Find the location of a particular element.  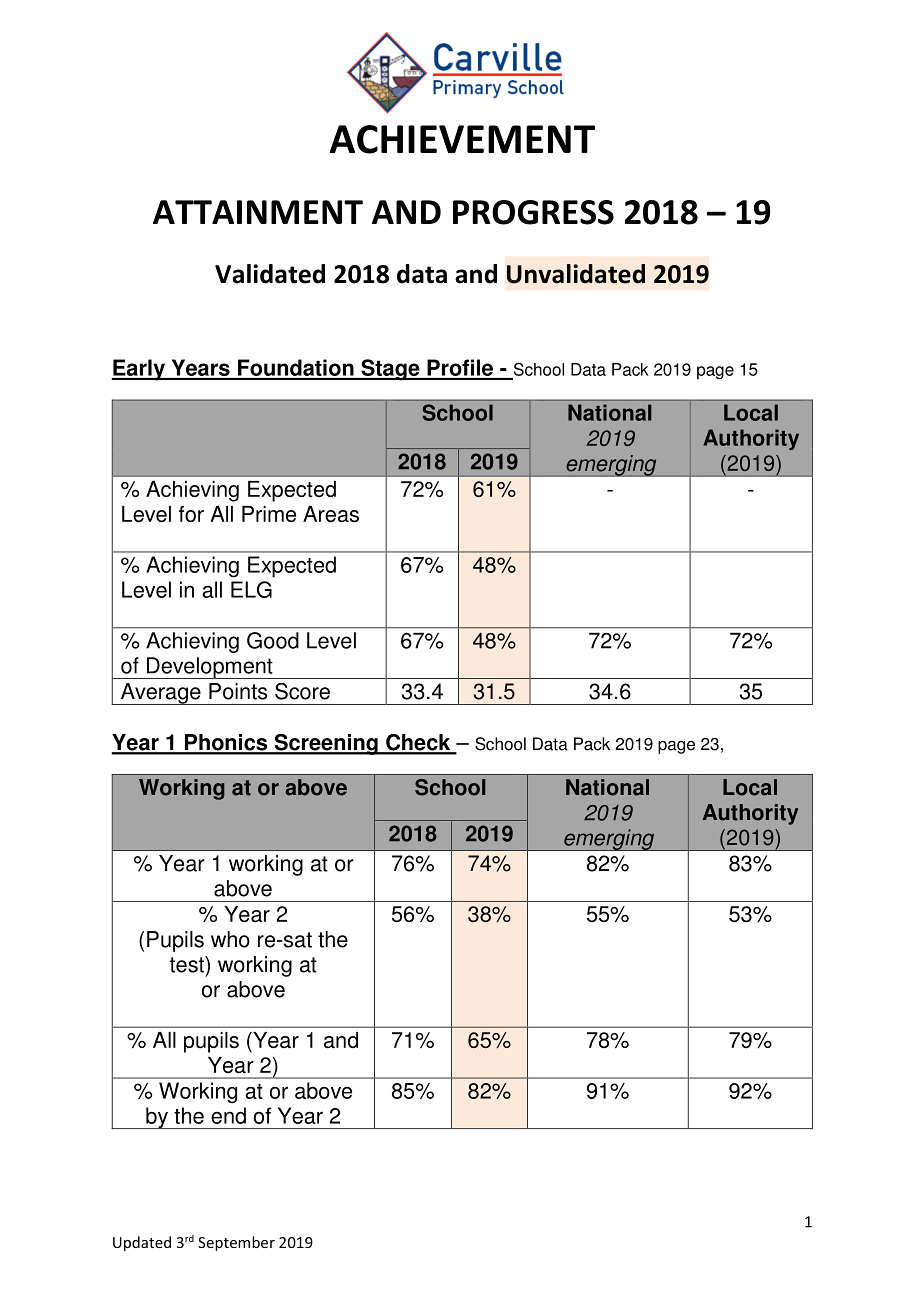

Points is located at coordinates (238, 691).
